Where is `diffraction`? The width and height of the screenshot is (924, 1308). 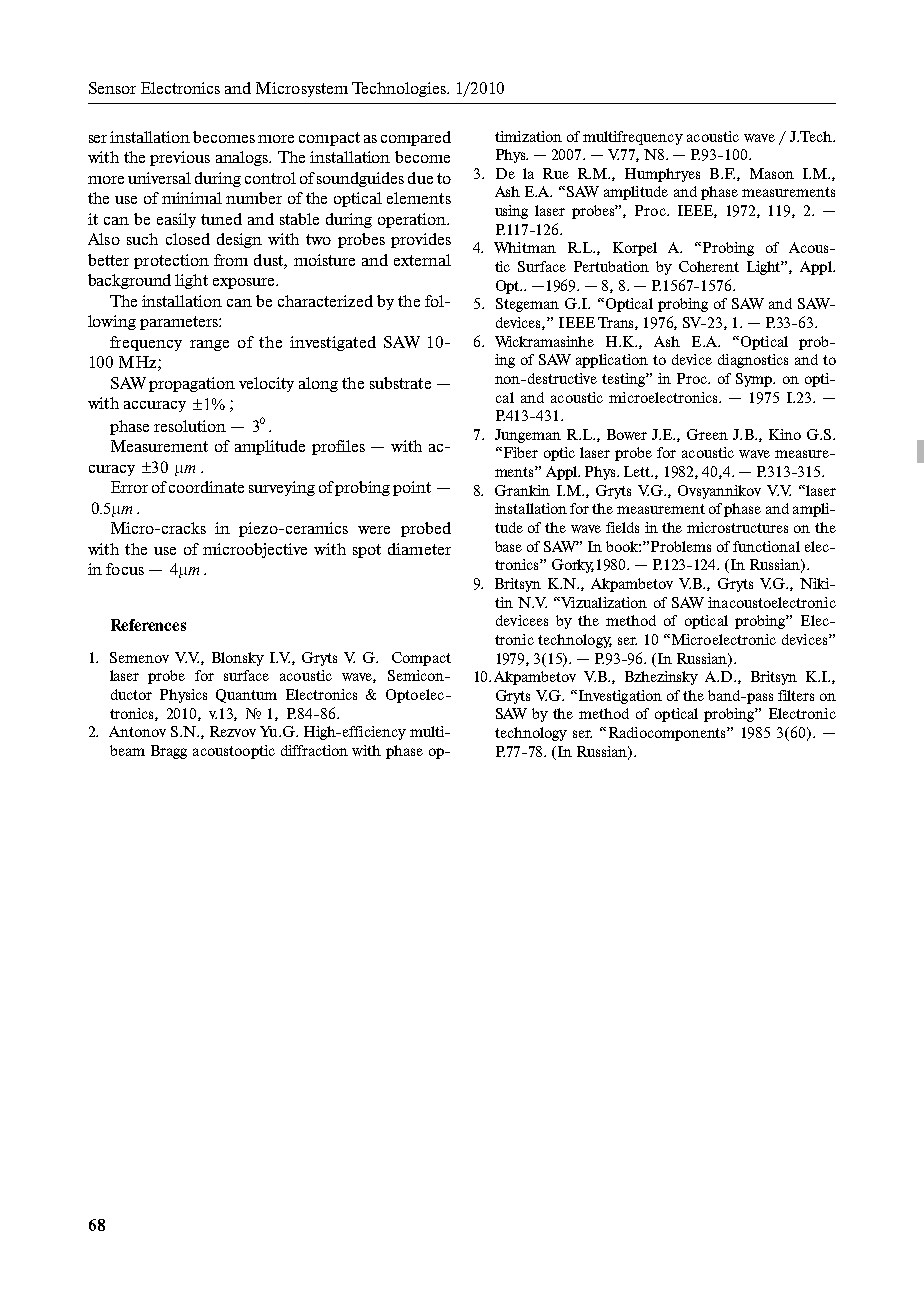 diffraction is located at coordinates (314, 750).
